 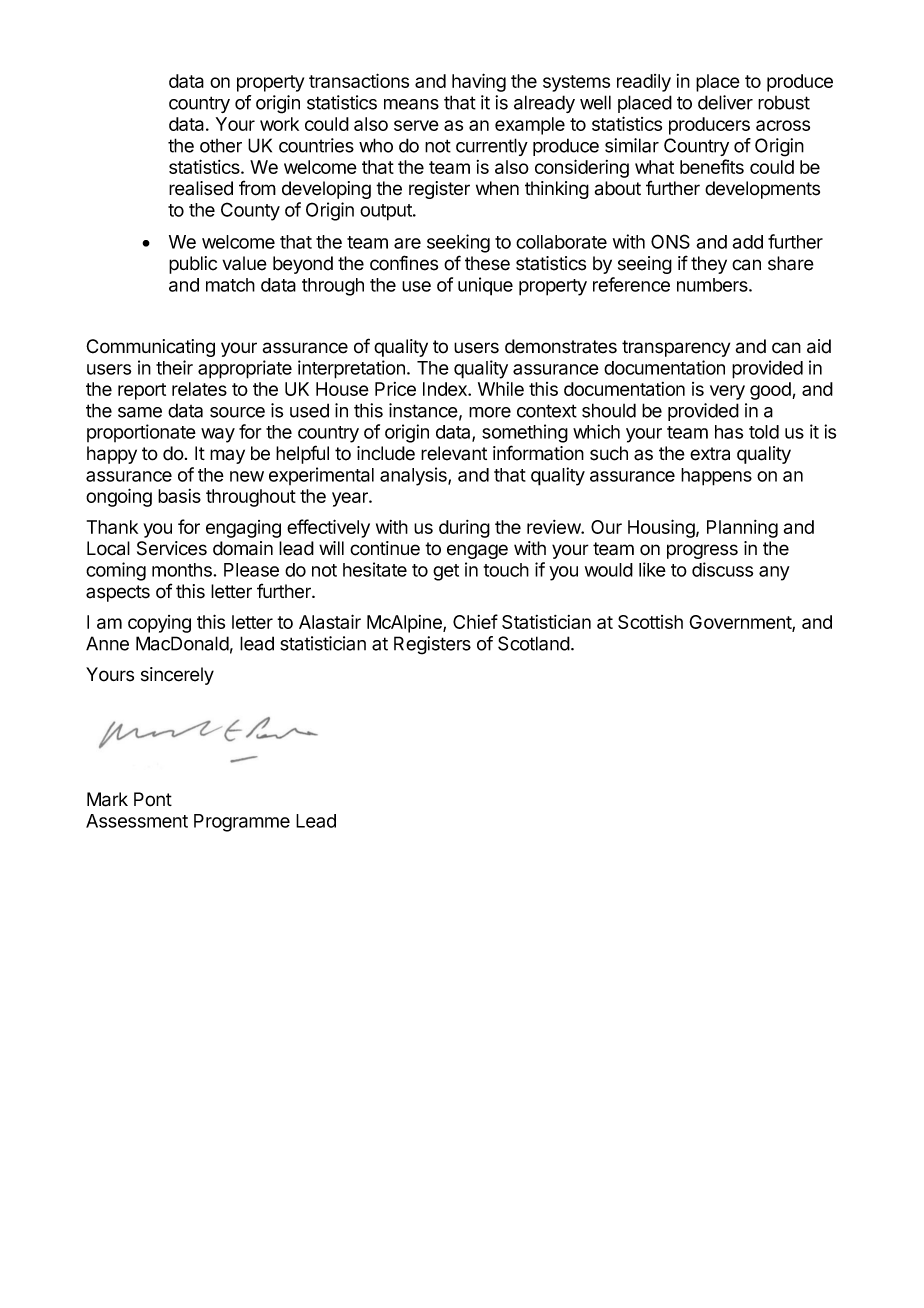 What do you see at coordinates (725, 102) in the screenshot?
I see `deliver` at bounding box center [725, 102].
